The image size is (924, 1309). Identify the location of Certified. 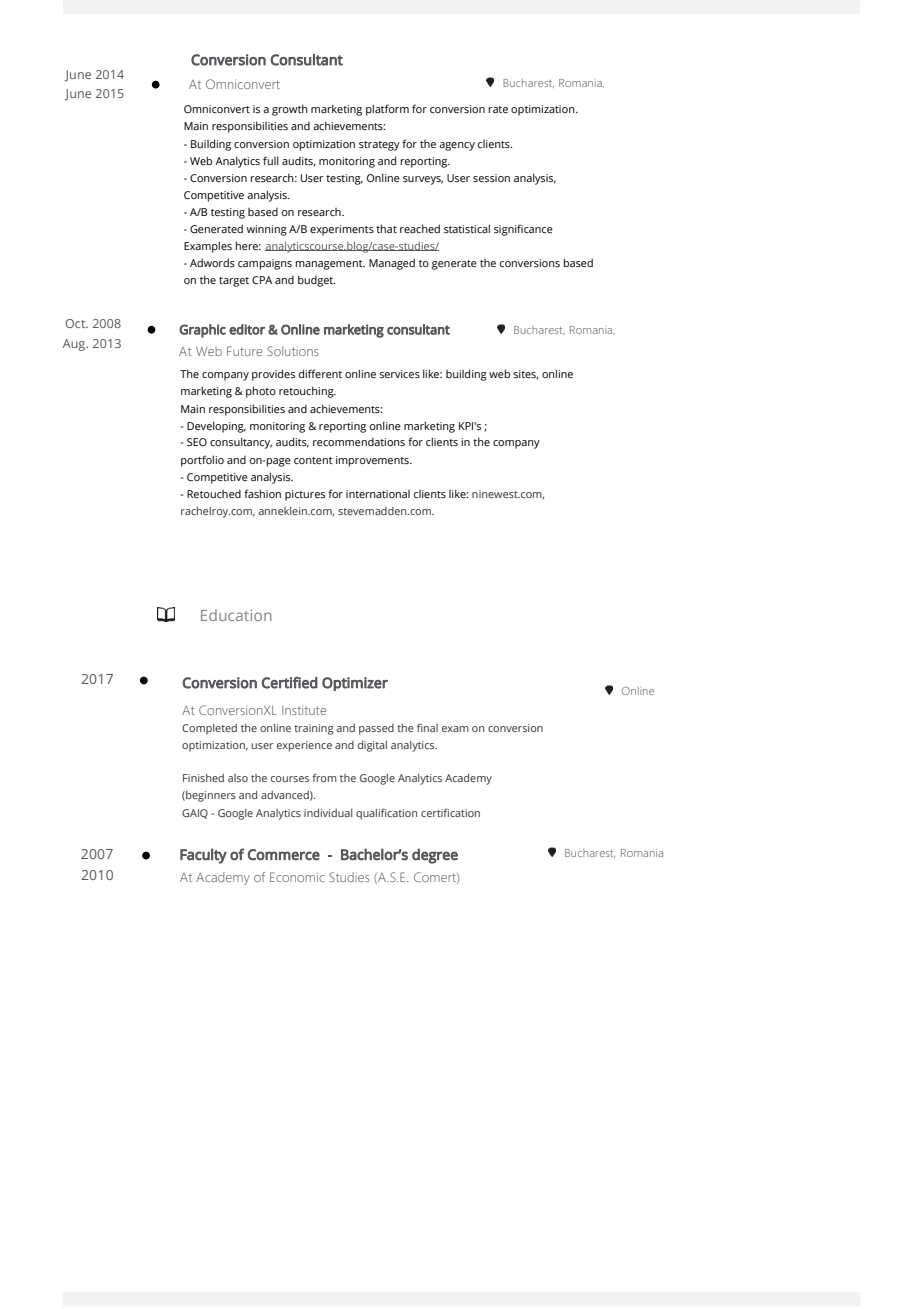
(290, 683).
